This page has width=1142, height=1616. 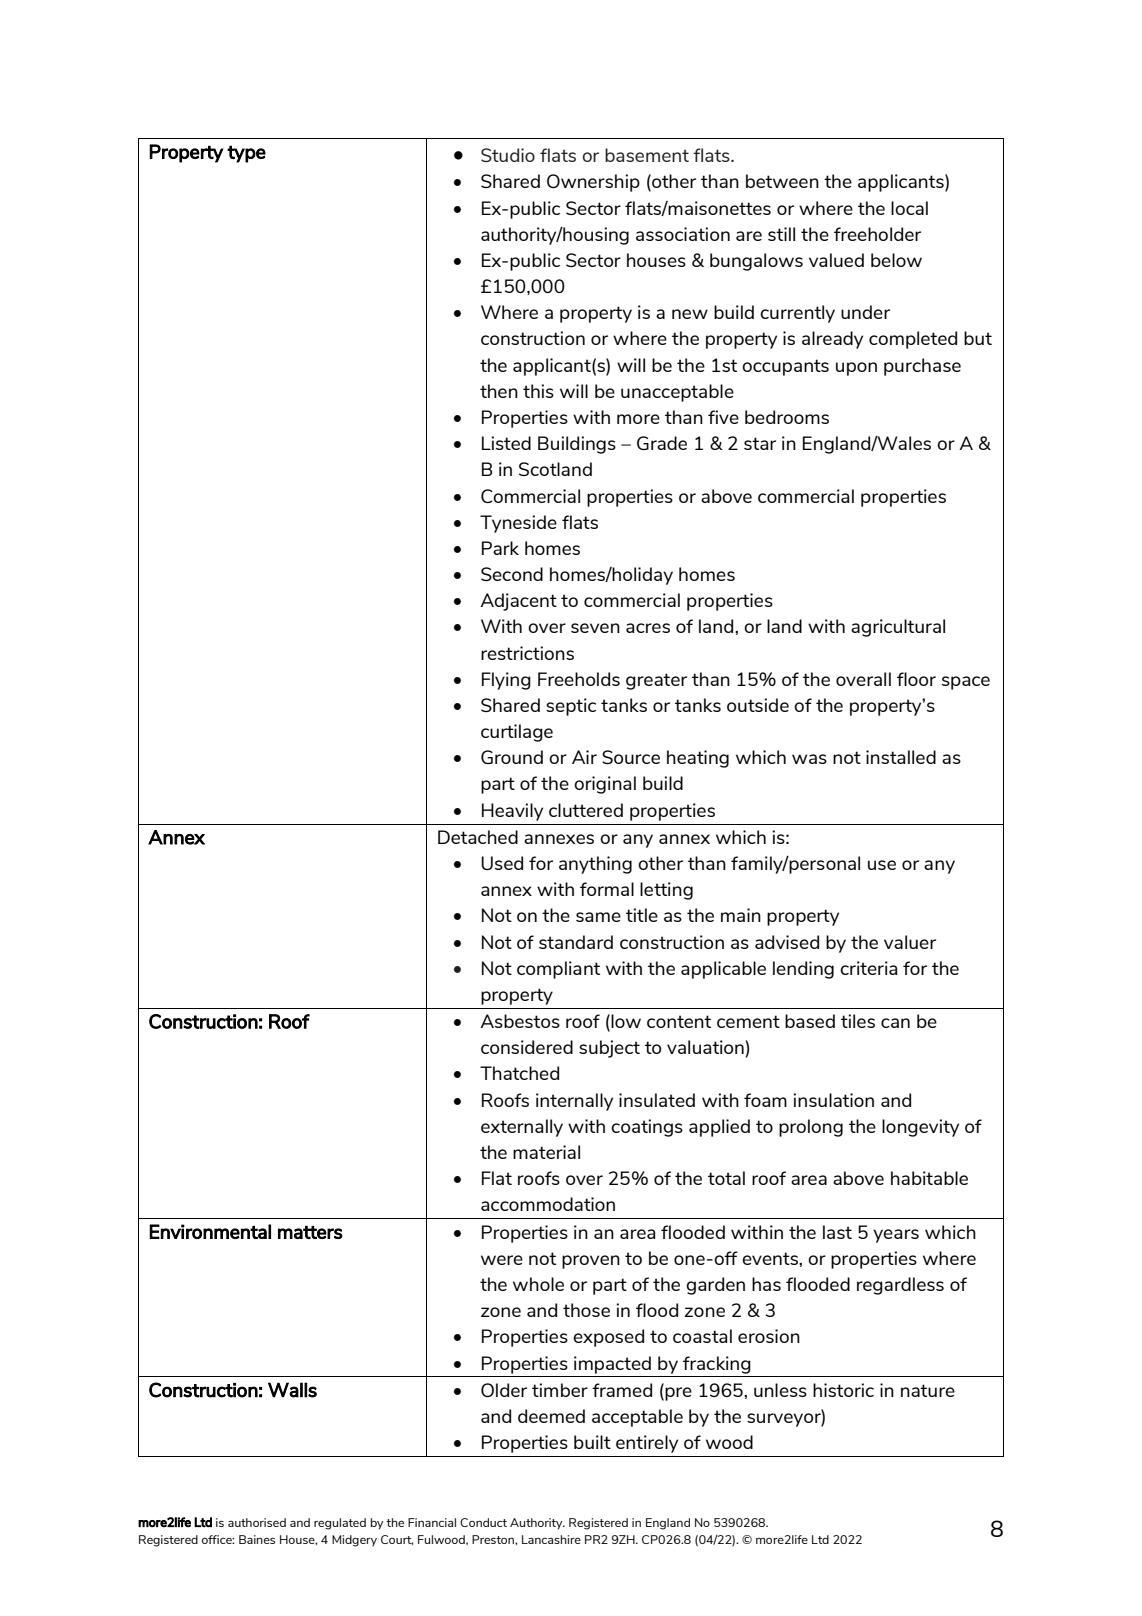 I want to click on Park, so click(x=500, y=548).
